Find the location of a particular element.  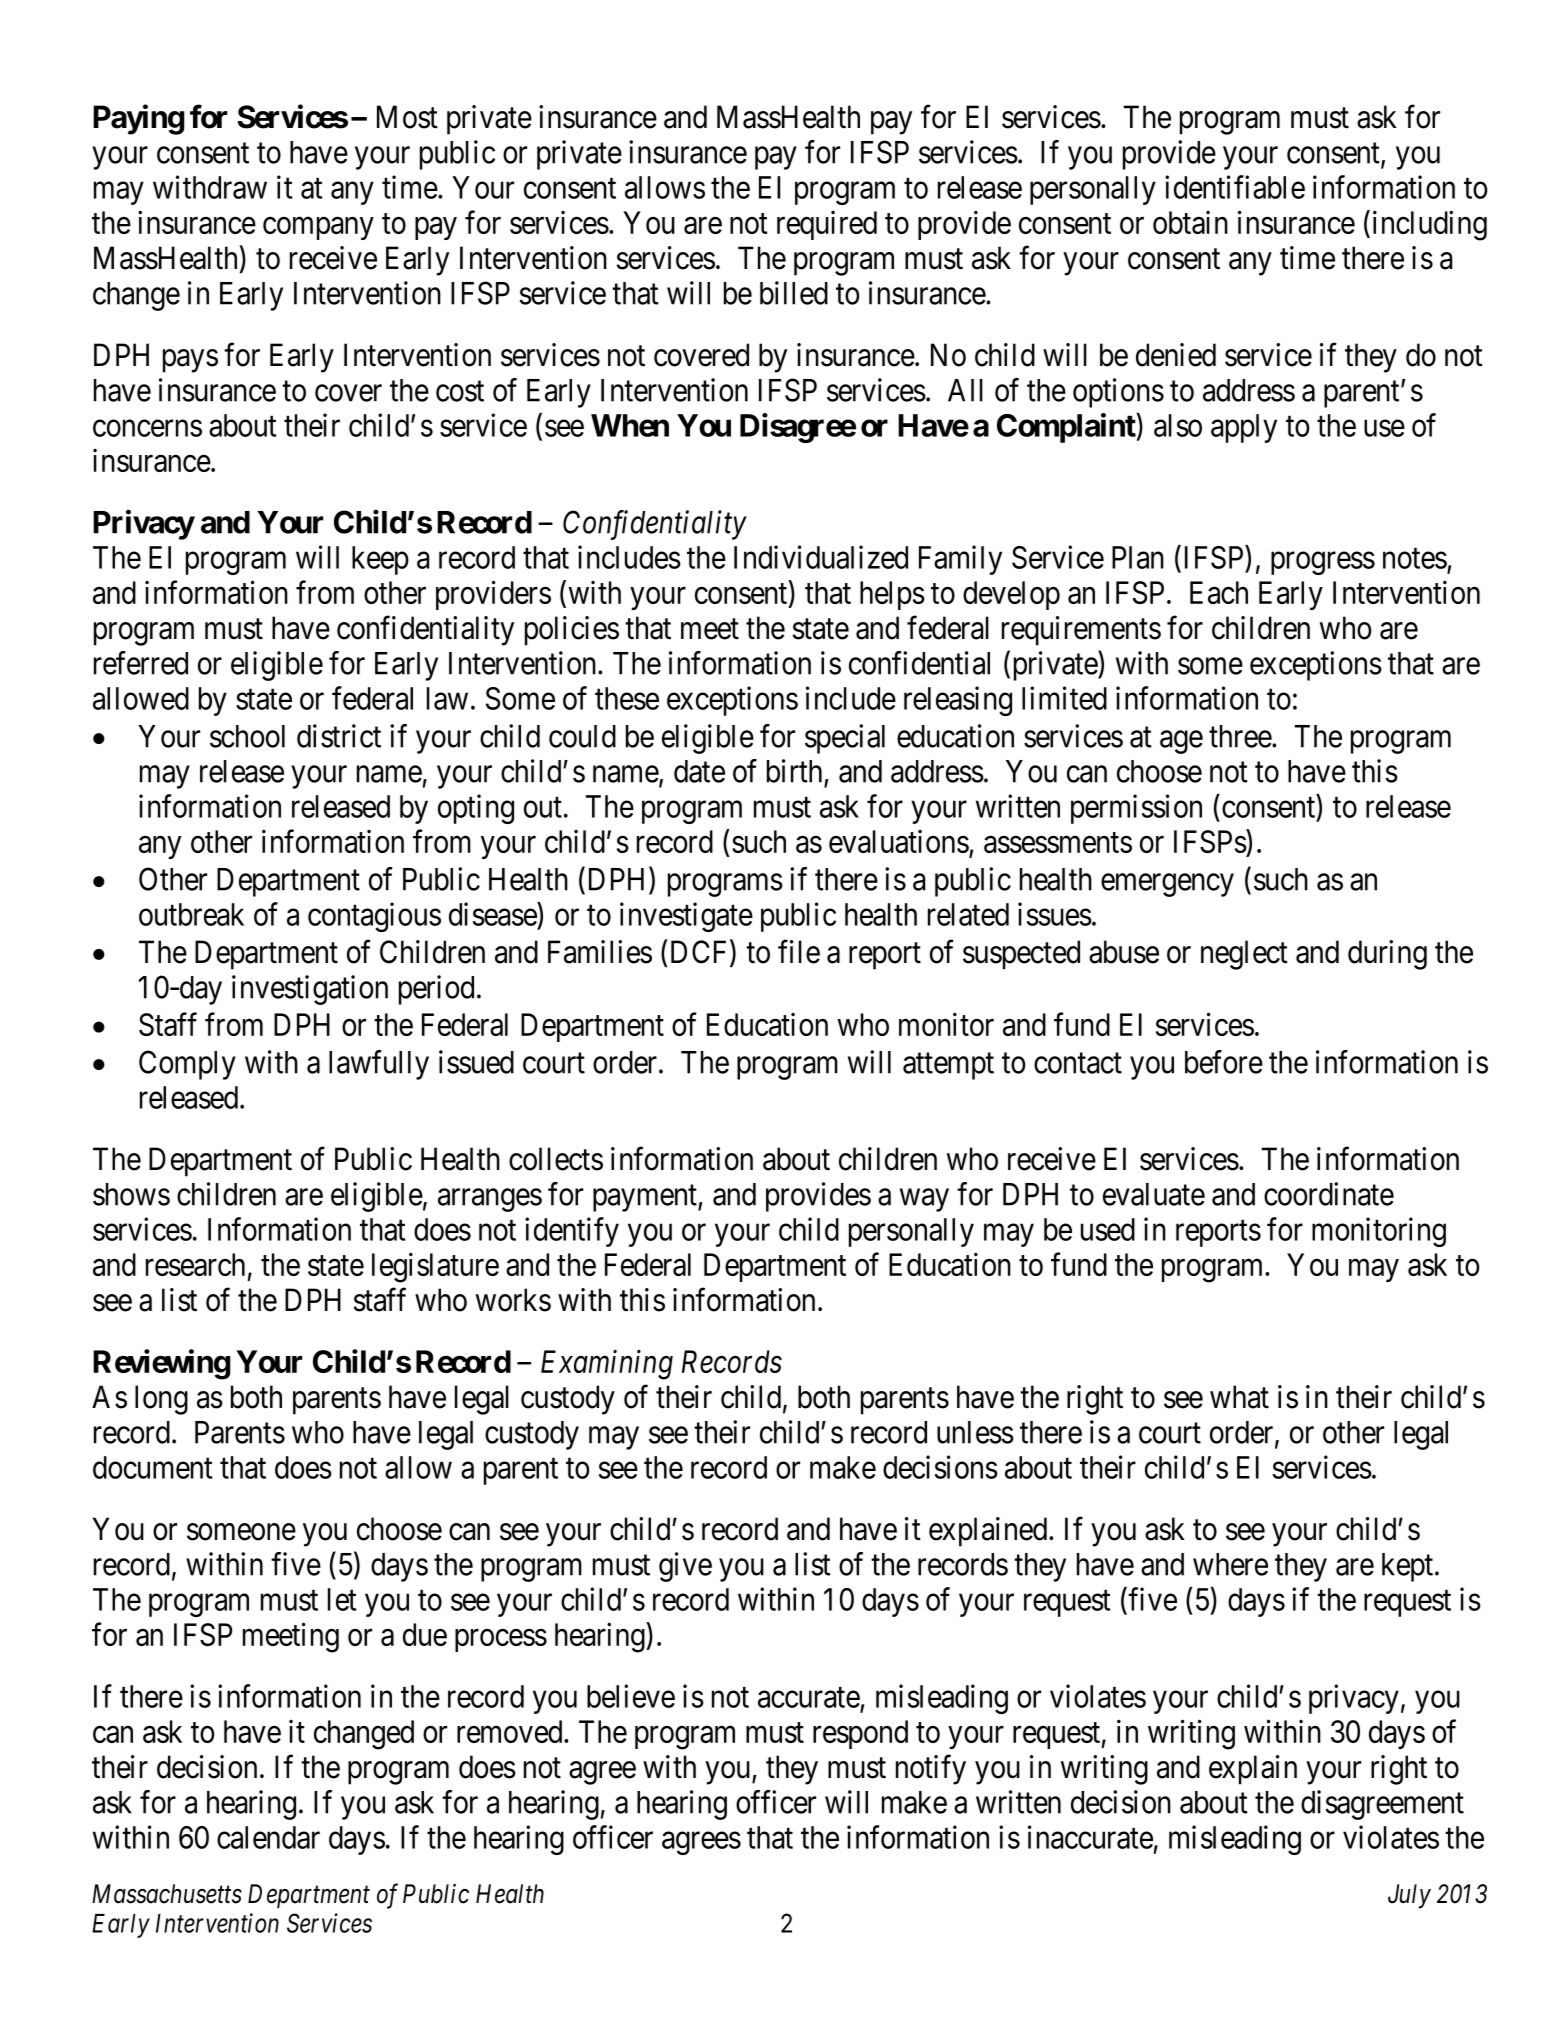

respond is located at coordinates (860, 1734).
